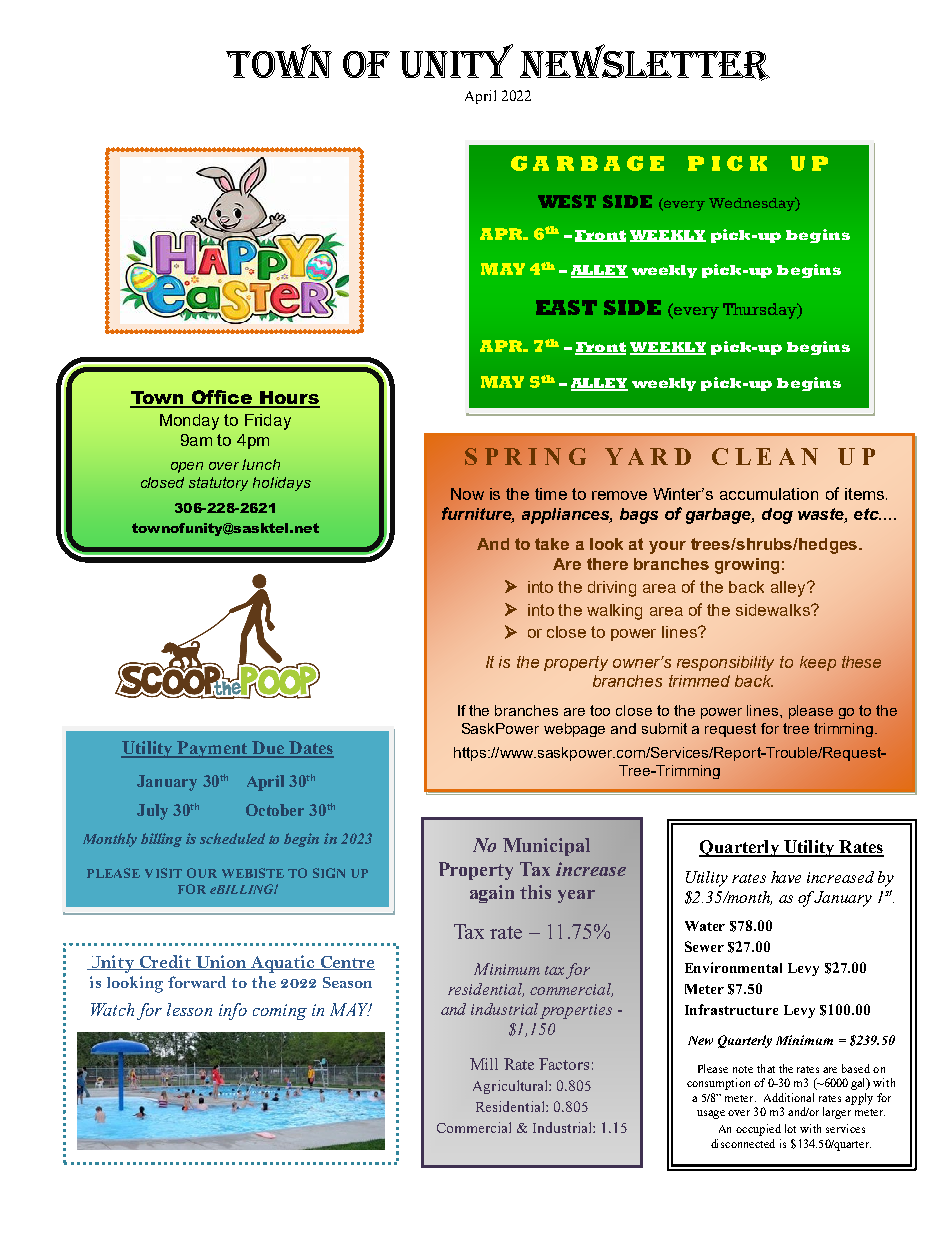 This screenshot has height=1233, width=952. What do you see at coordinates (567, 201) in the screenshot?
I see `WEST` at bounding box center [567, 201].
